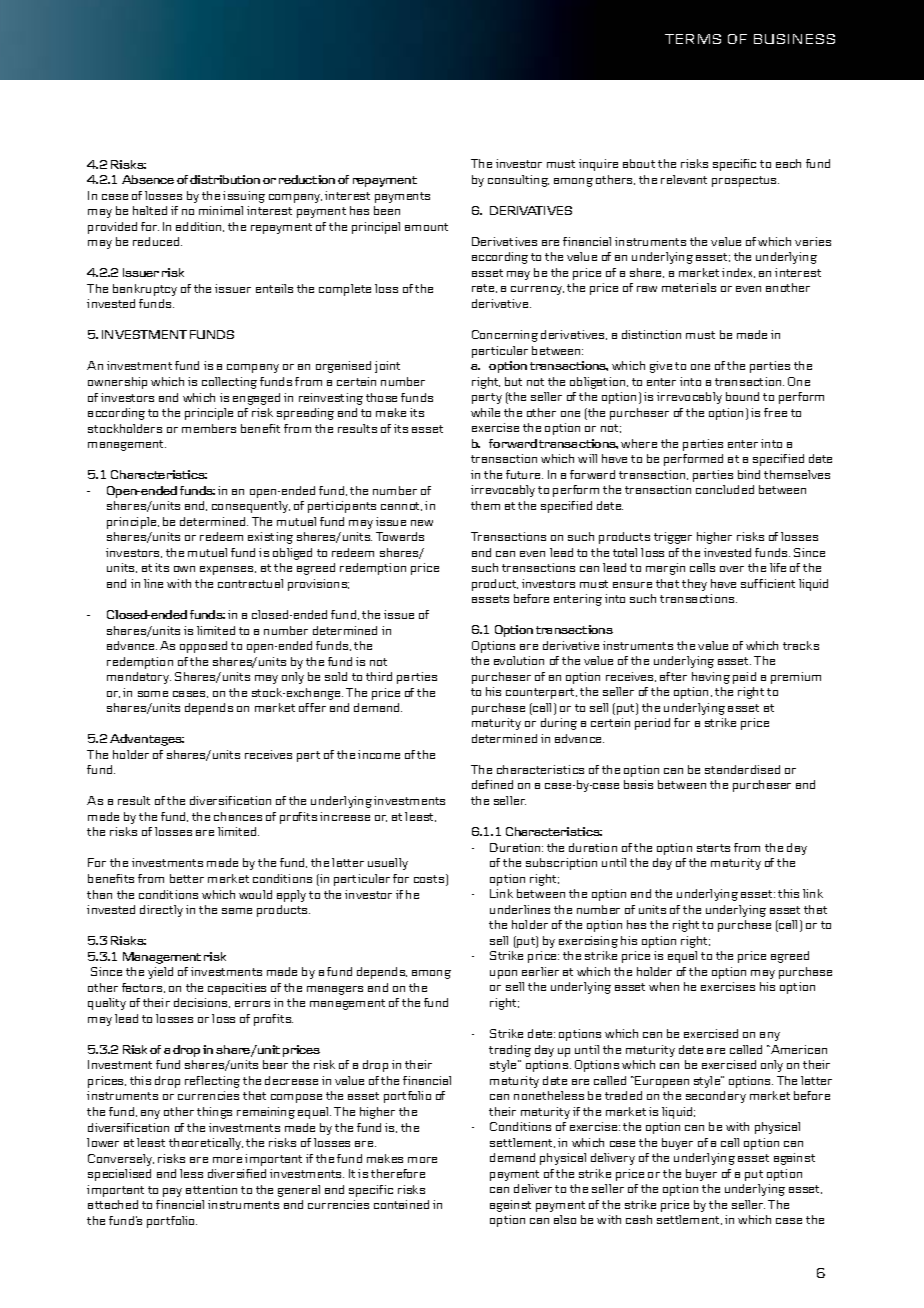  I want to click on while, so click(485, 412).
